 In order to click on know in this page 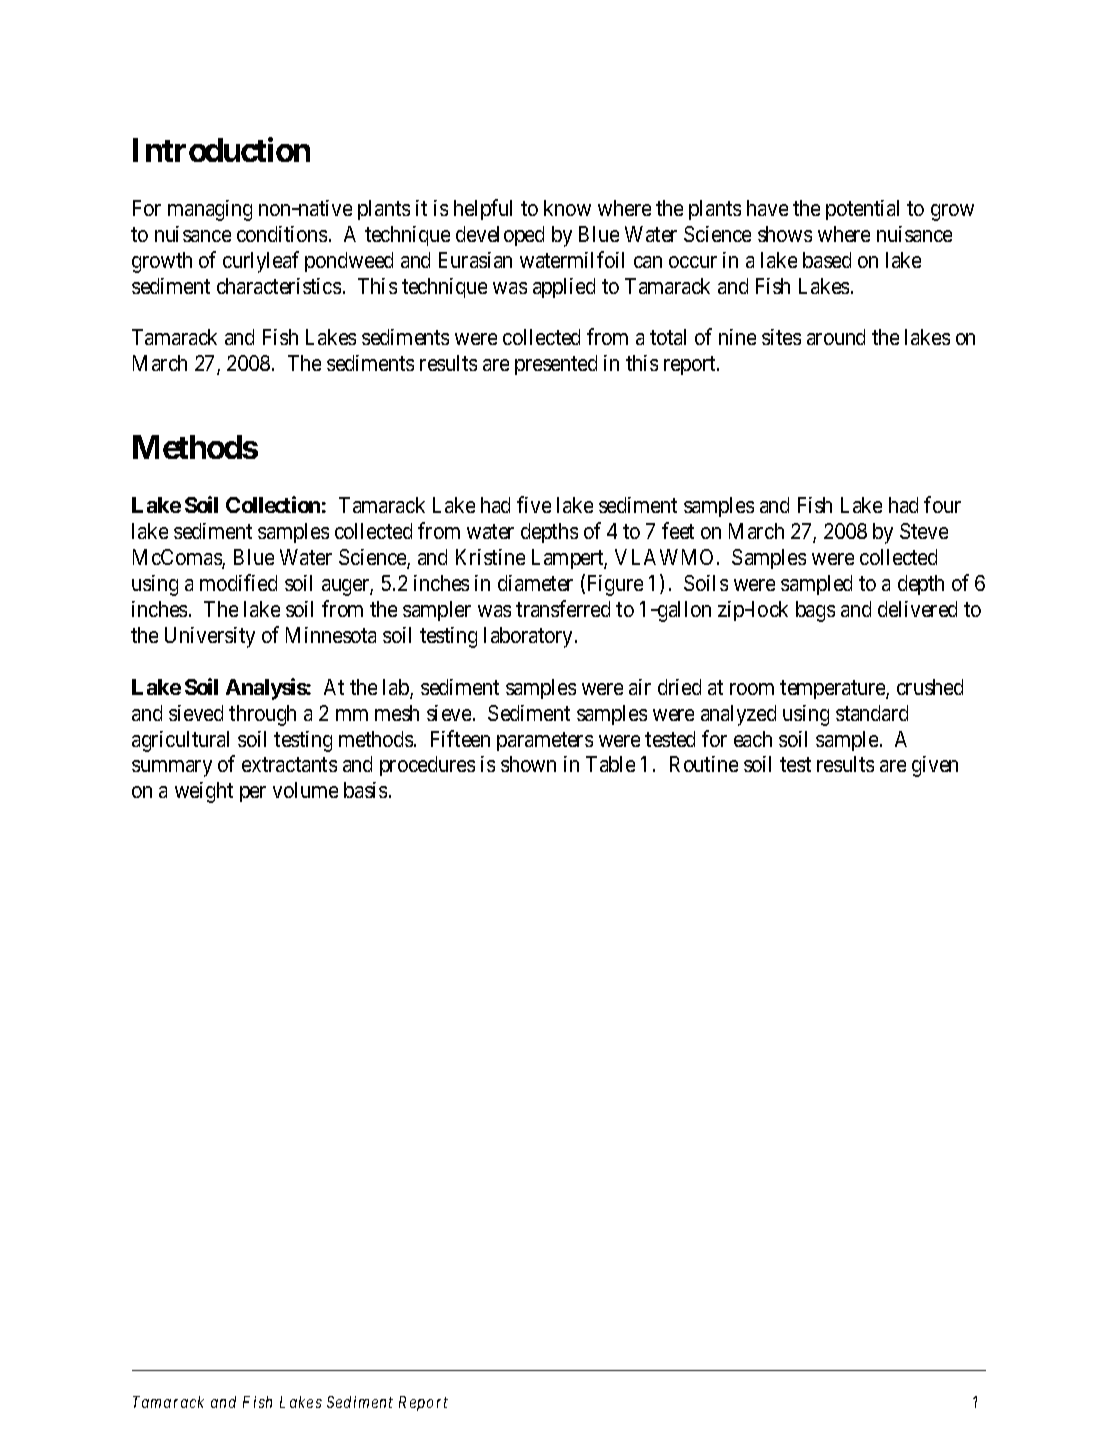, I will do `click(567, 208)`.
